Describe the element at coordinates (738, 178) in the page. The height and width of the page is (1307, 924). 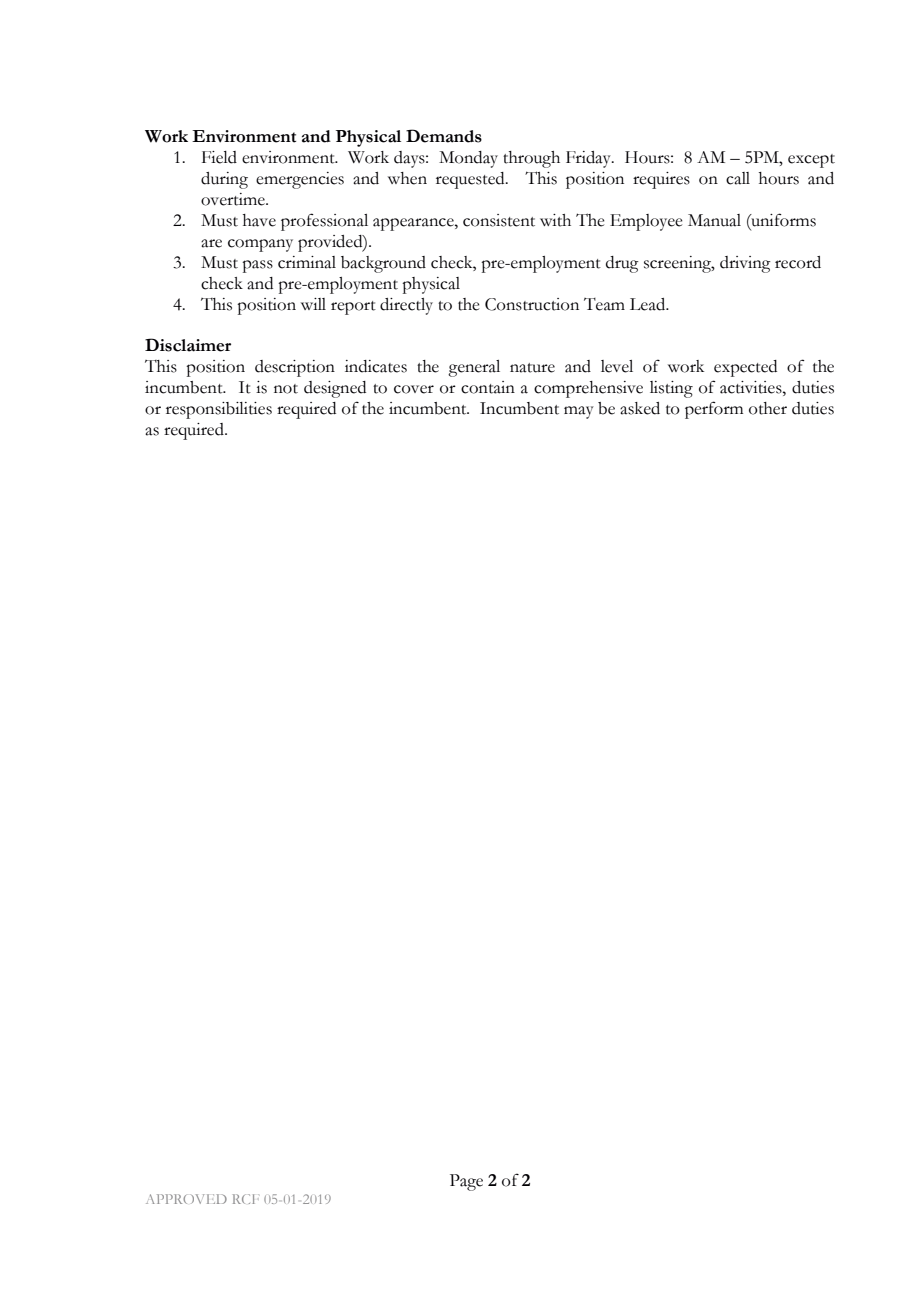
I see `call` at that location.
